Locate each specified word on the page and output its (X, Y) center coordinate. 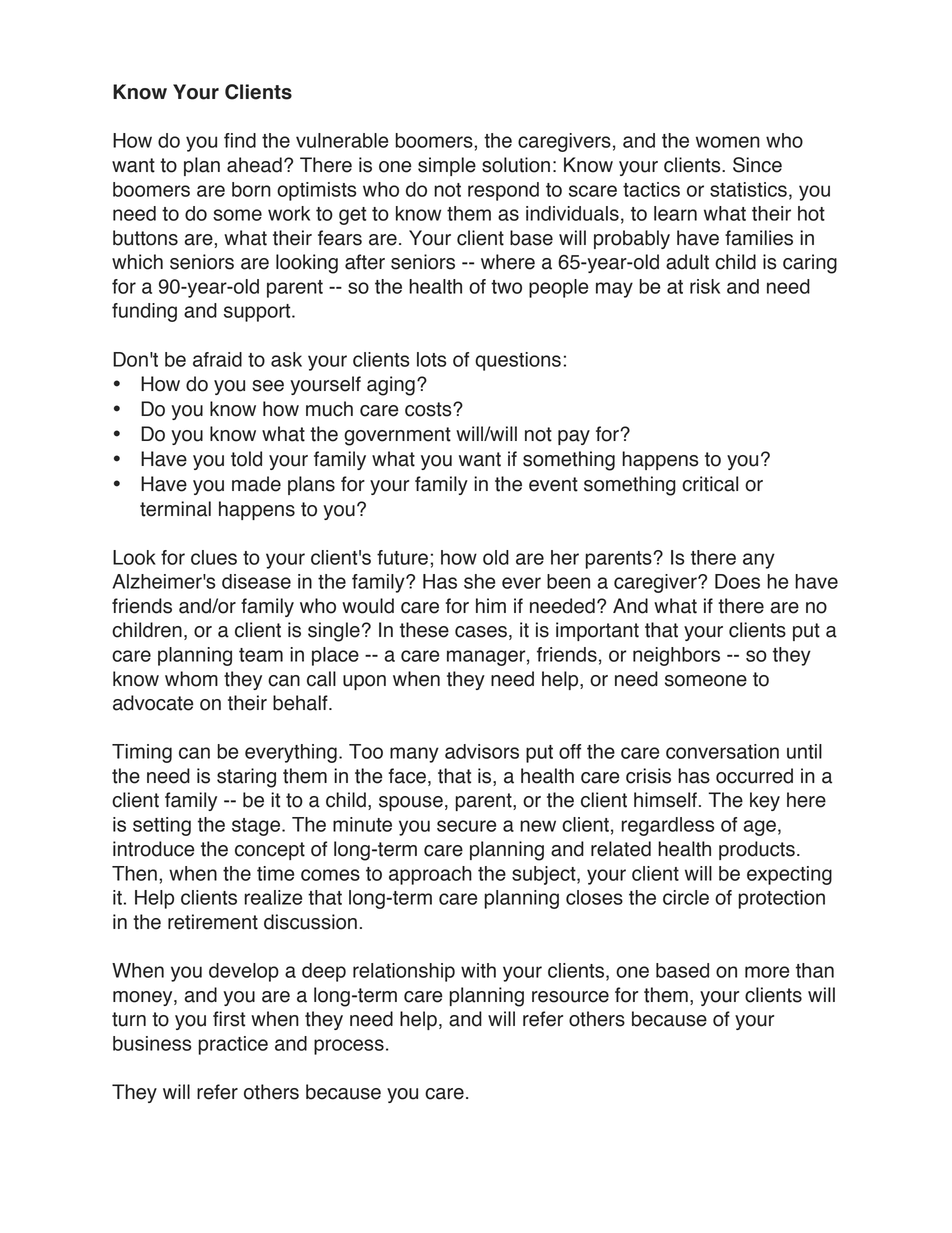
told (246, 459)
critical (710, 484)
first (229, 1019)
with (478, 970)
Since (757, 165)
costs (429, 409)
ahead (254, 165)
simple (447, 166)
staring (246, 778)
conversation (722, 751)
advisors (482, 751)
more (767, 972)
